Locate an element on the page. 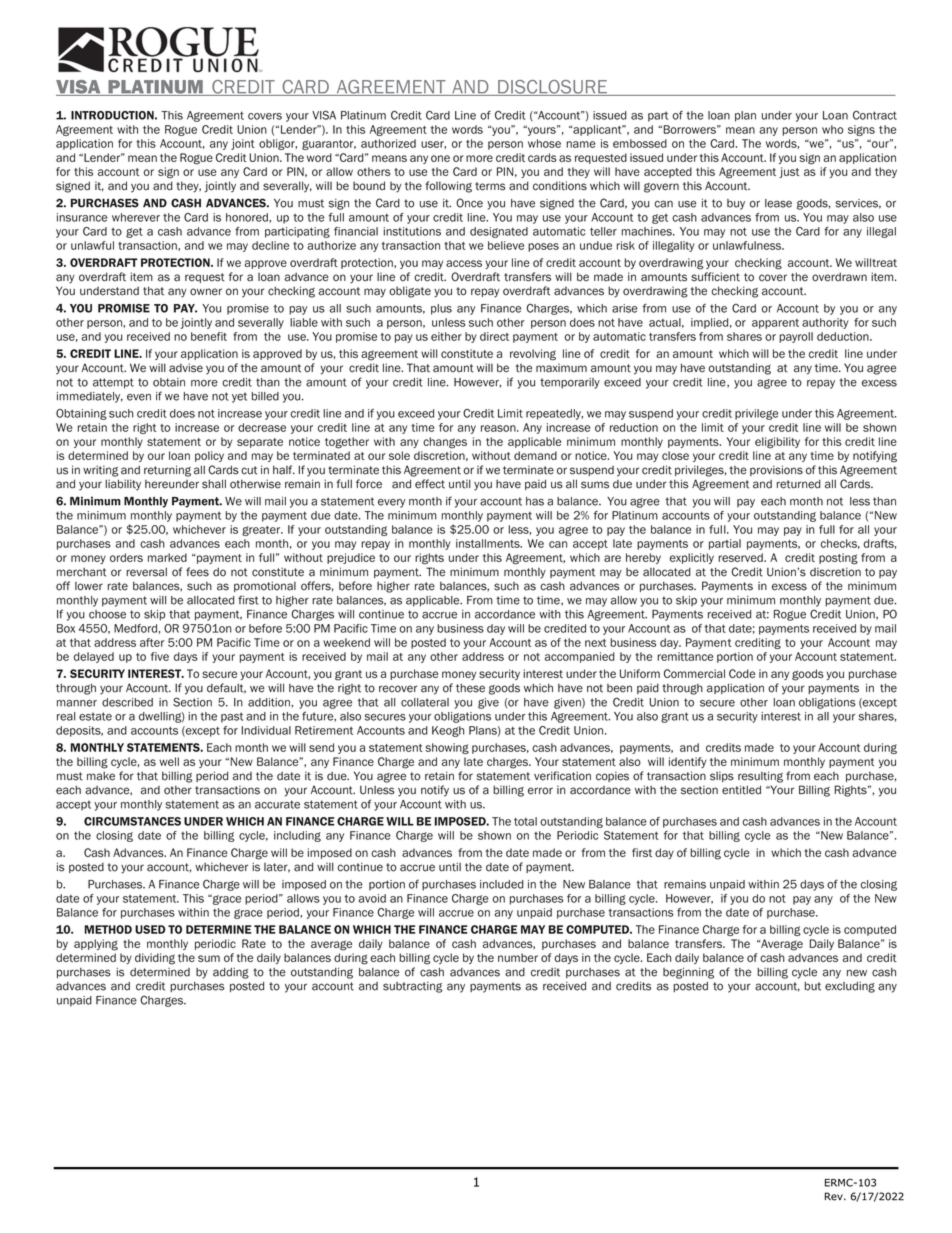 This page has height=1233, width=952. dividing is located at coordinates (155, 959).
